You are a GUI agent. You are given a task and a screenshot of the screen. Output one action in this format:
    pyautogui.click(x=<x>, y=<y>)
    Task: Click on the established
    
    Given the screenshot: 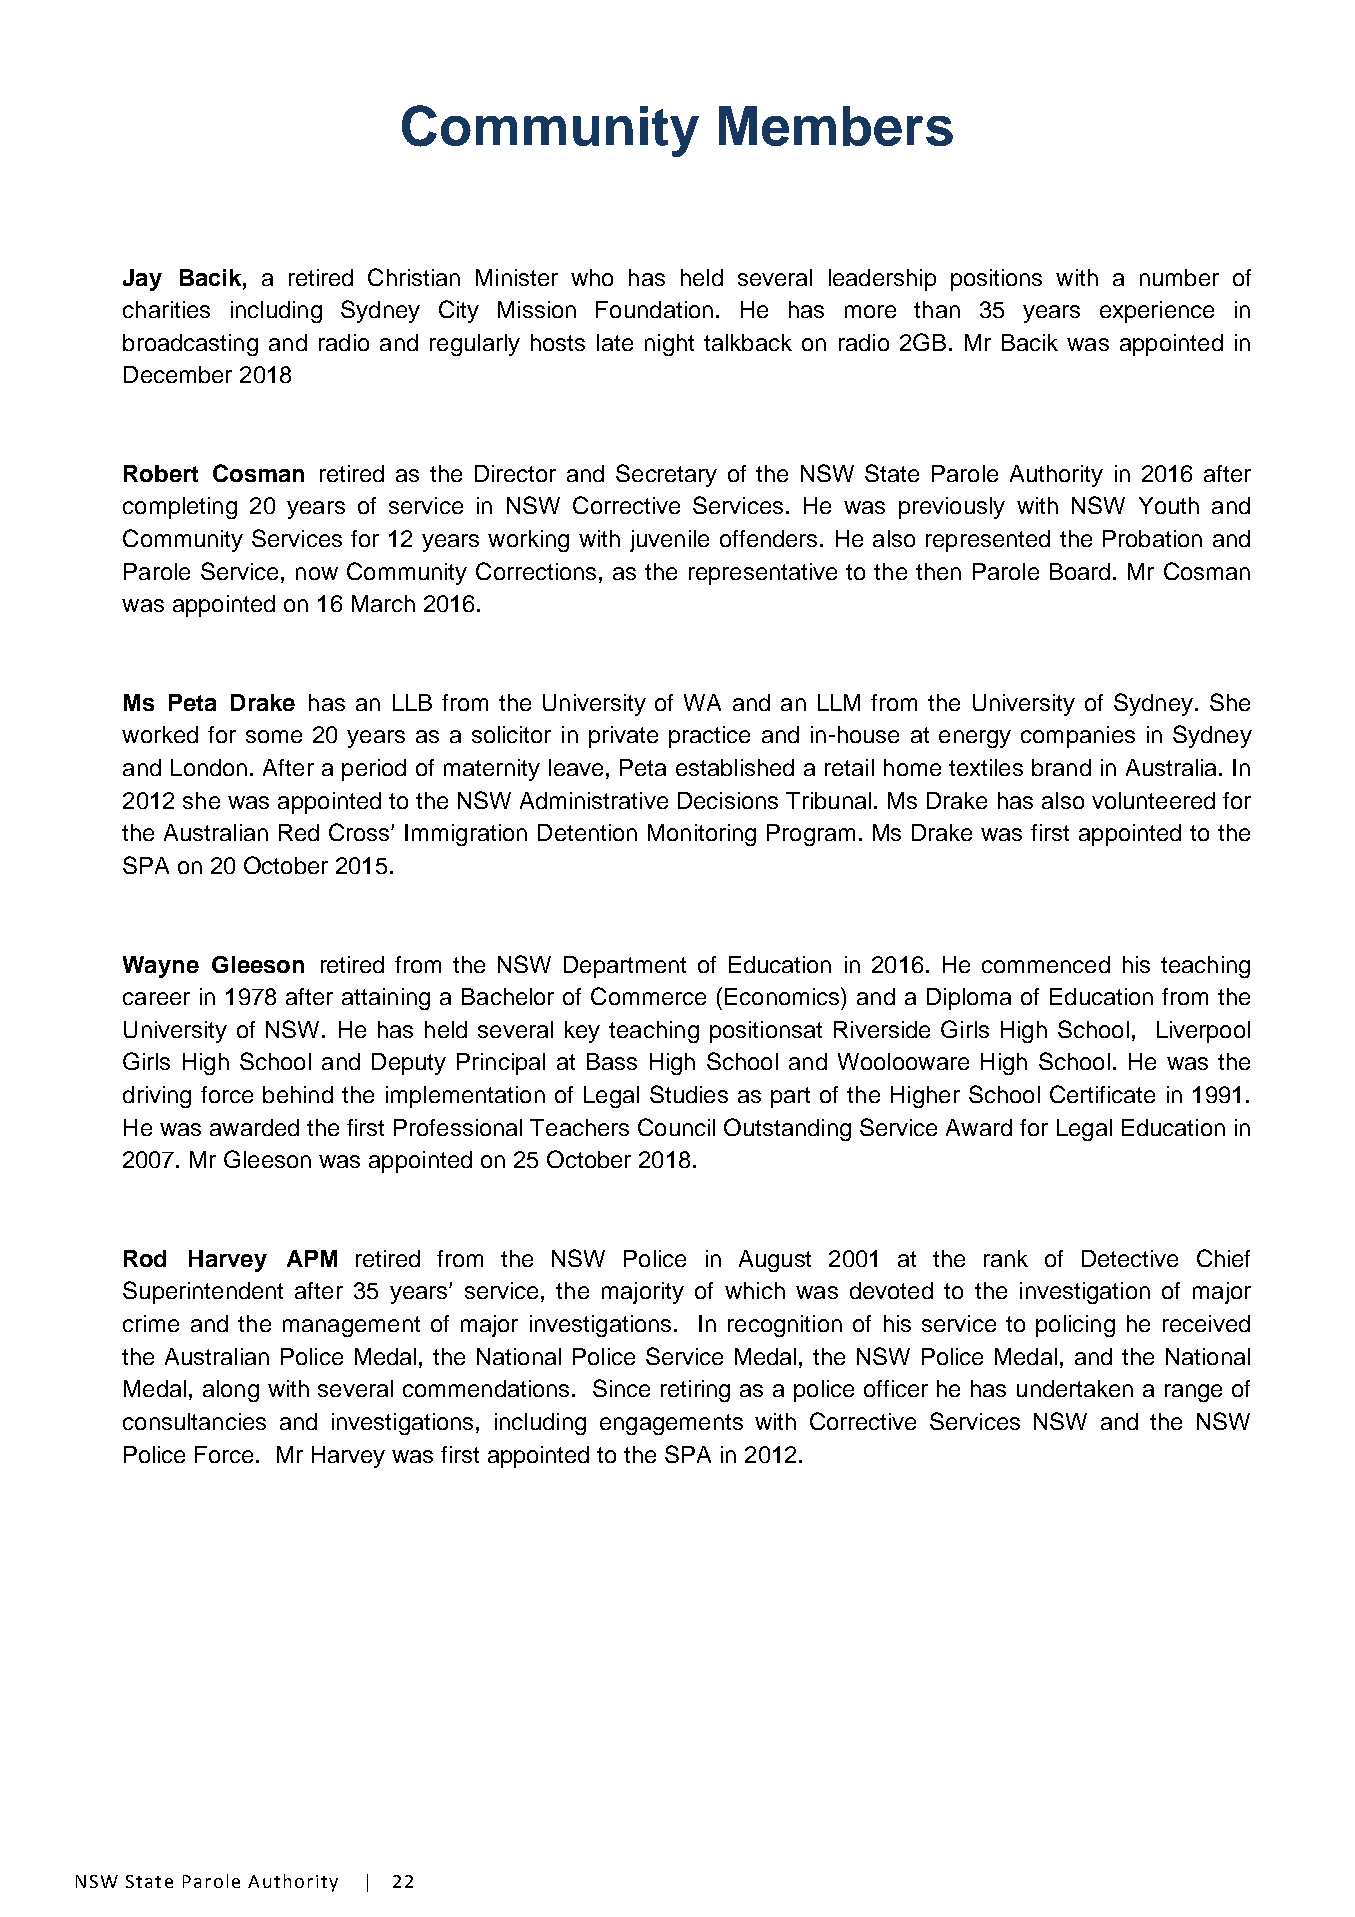 What is the action you would take?
    pyautogui.click(x=735, y=767)
